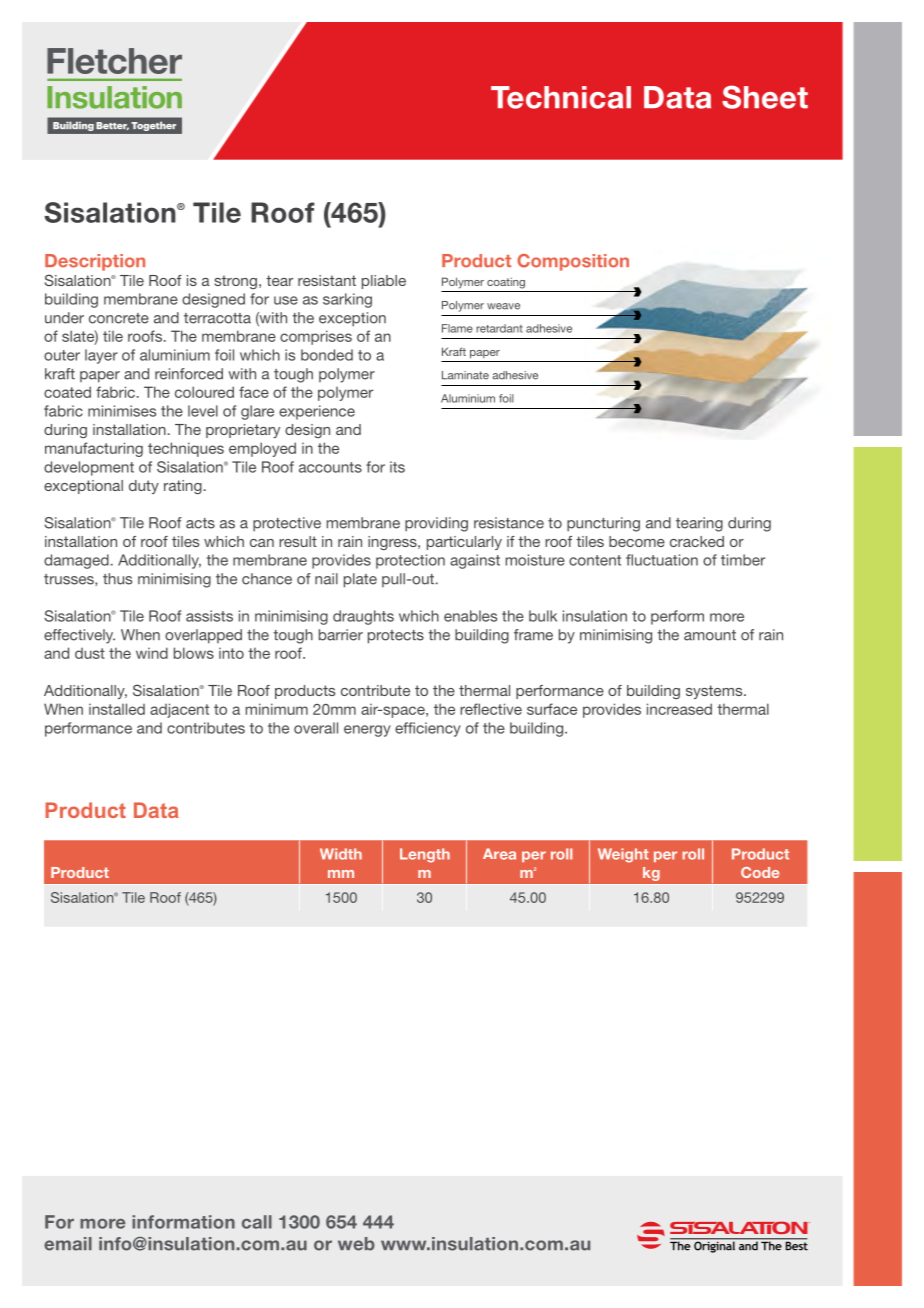  I want to click on web, so click(356, 1244).
